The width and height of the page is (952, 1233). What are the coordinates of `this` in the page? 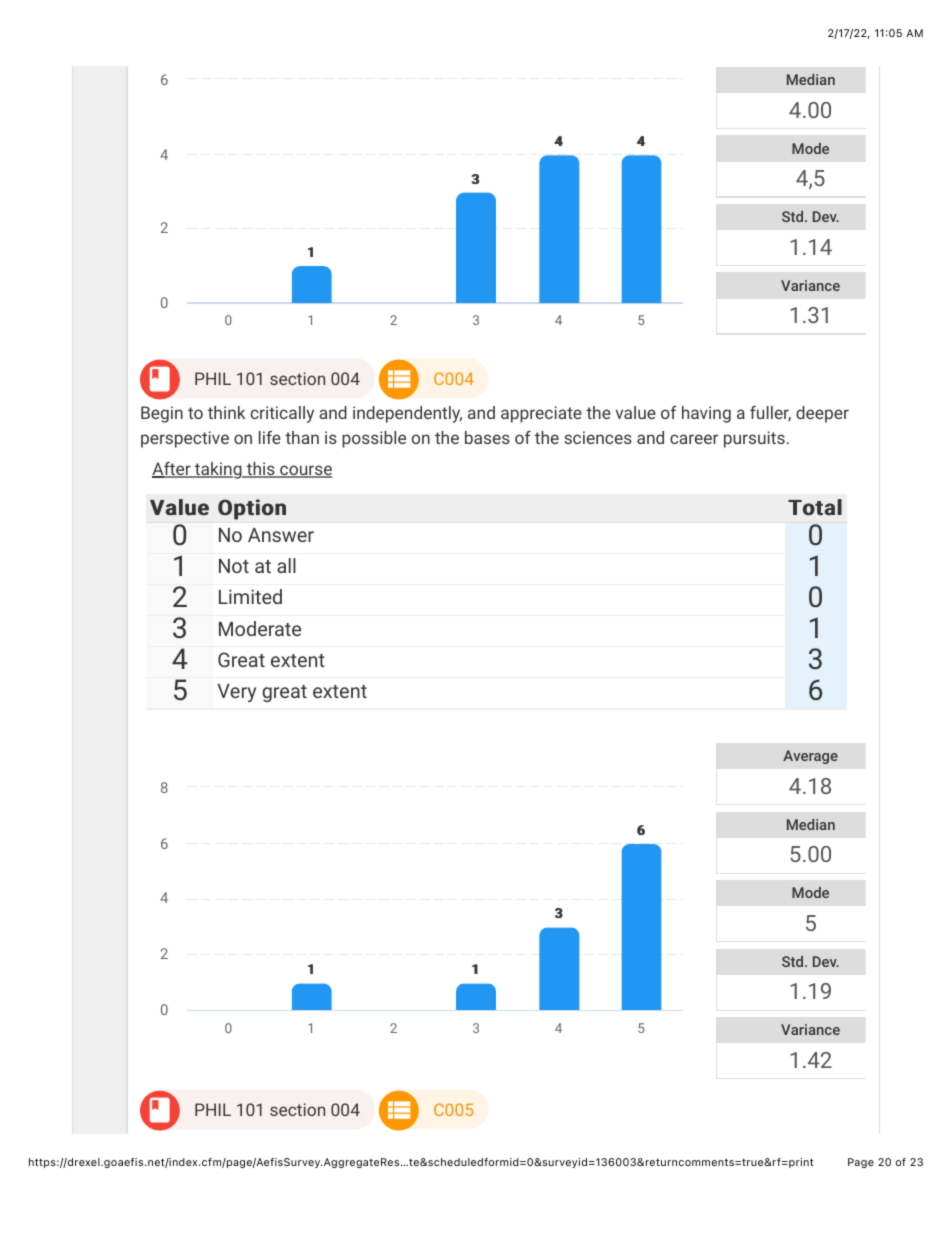 It's located at (261, 470).
